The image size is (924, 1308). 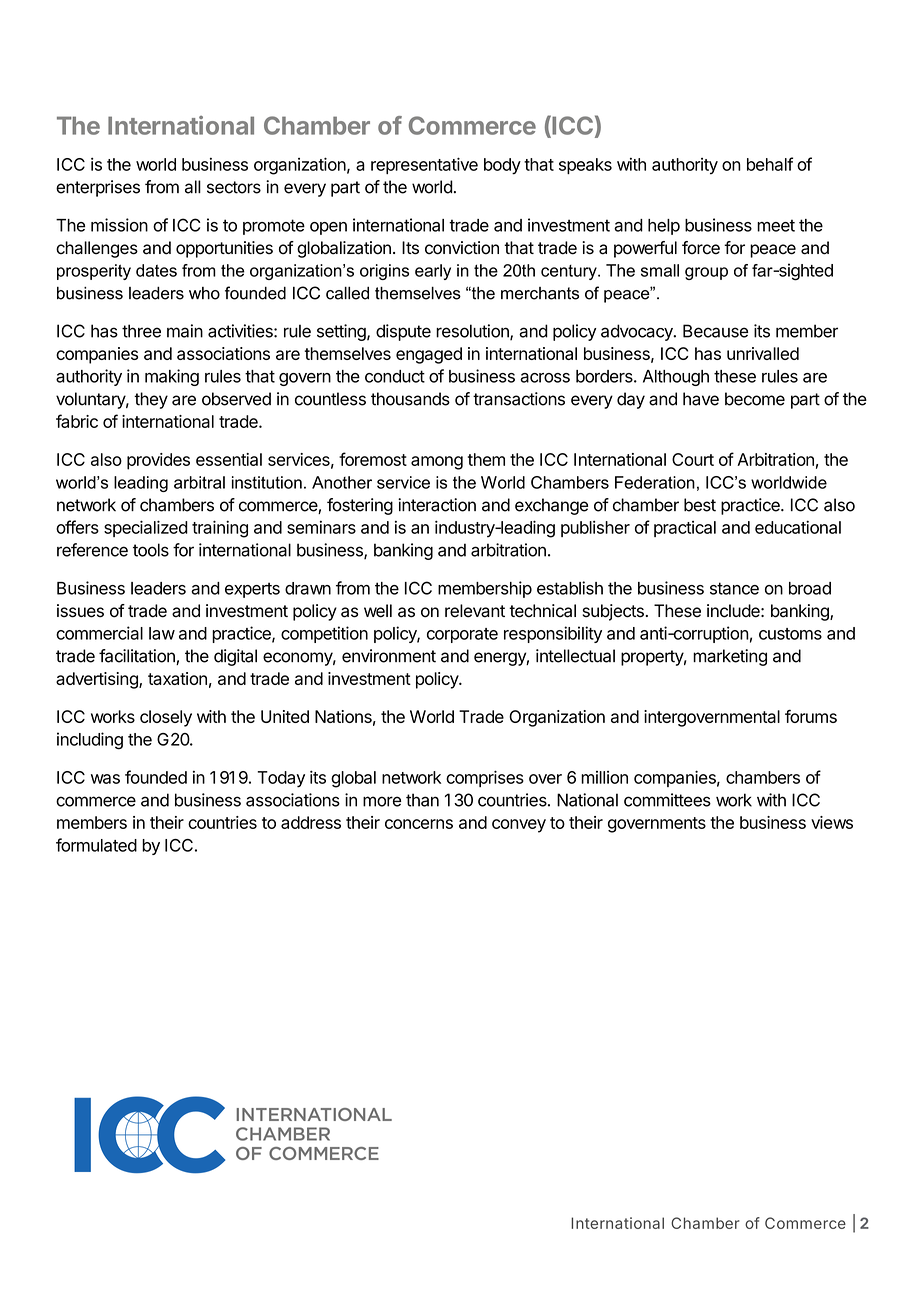 What do you see at coordinates (419, 824) in the screenshot?
I see `concerns` at bounding box center [419, 824].
